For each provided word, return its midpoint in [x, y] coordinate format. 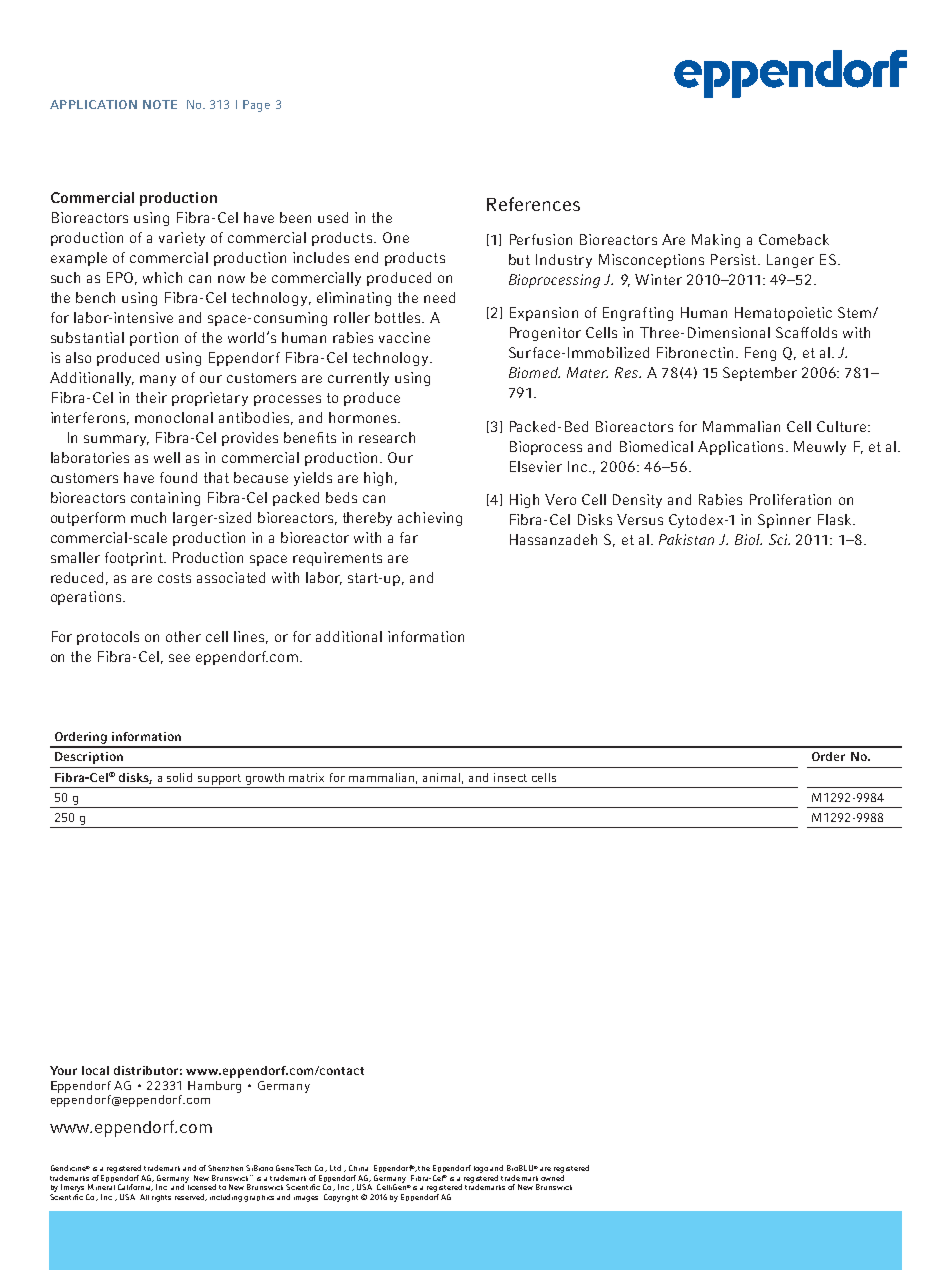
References [533, 204]
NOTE [160, 104]
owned [552, 1178]
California [135, 1187]
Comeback [794, 239]
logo [481, 1169]
